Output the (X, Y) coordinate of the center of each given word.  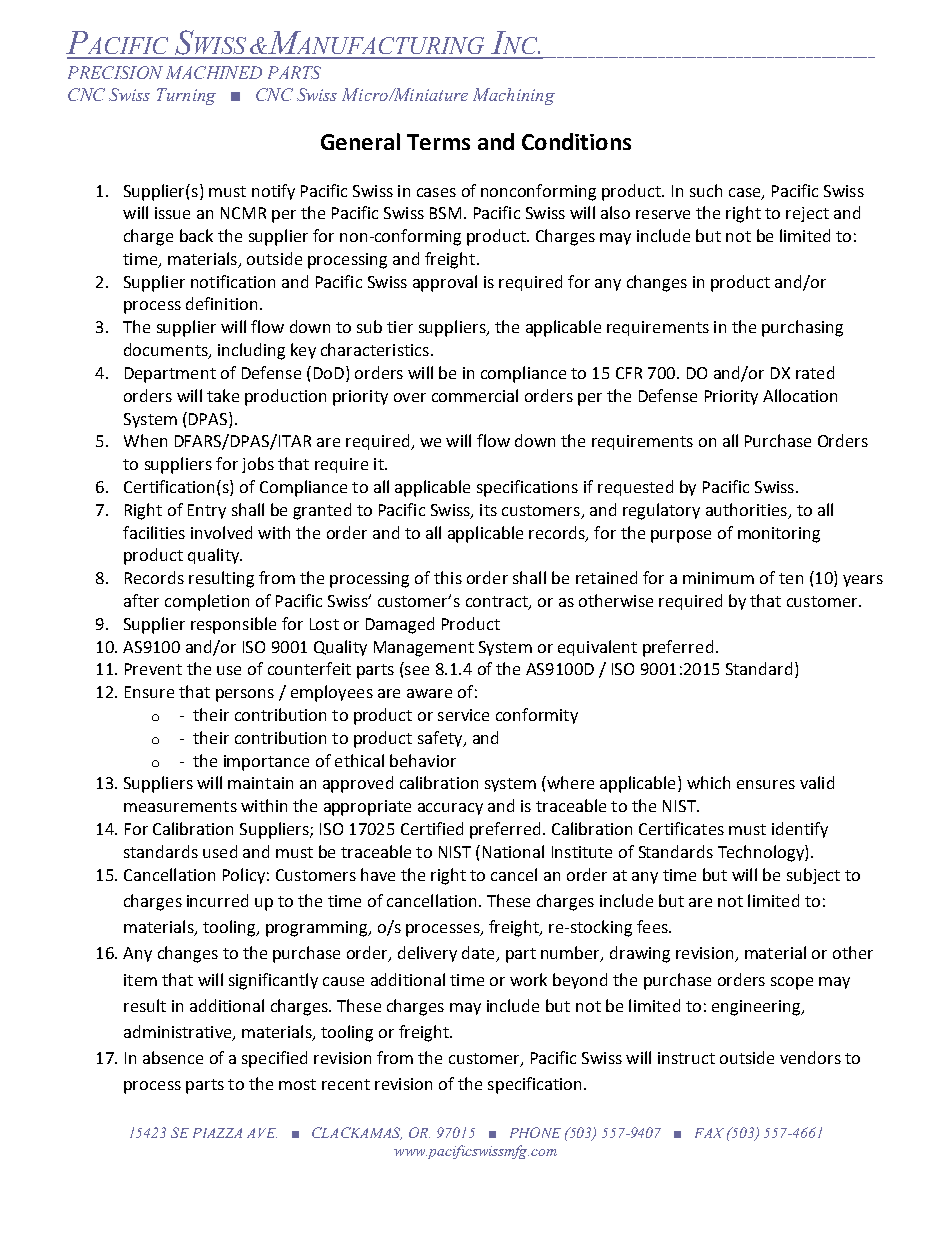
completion (207, 602)
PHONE (535, 1132)
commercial (475, 395)
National (513, 851)
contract (498, 603)
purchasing (802, 328)
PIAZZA (217, 1133)
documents (167, 351)
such (706, 190)
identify (800, 830)
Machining (514, 96)
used (220, 851)
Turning (186, 96)
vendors (810, 1057)
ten (791, 578)
